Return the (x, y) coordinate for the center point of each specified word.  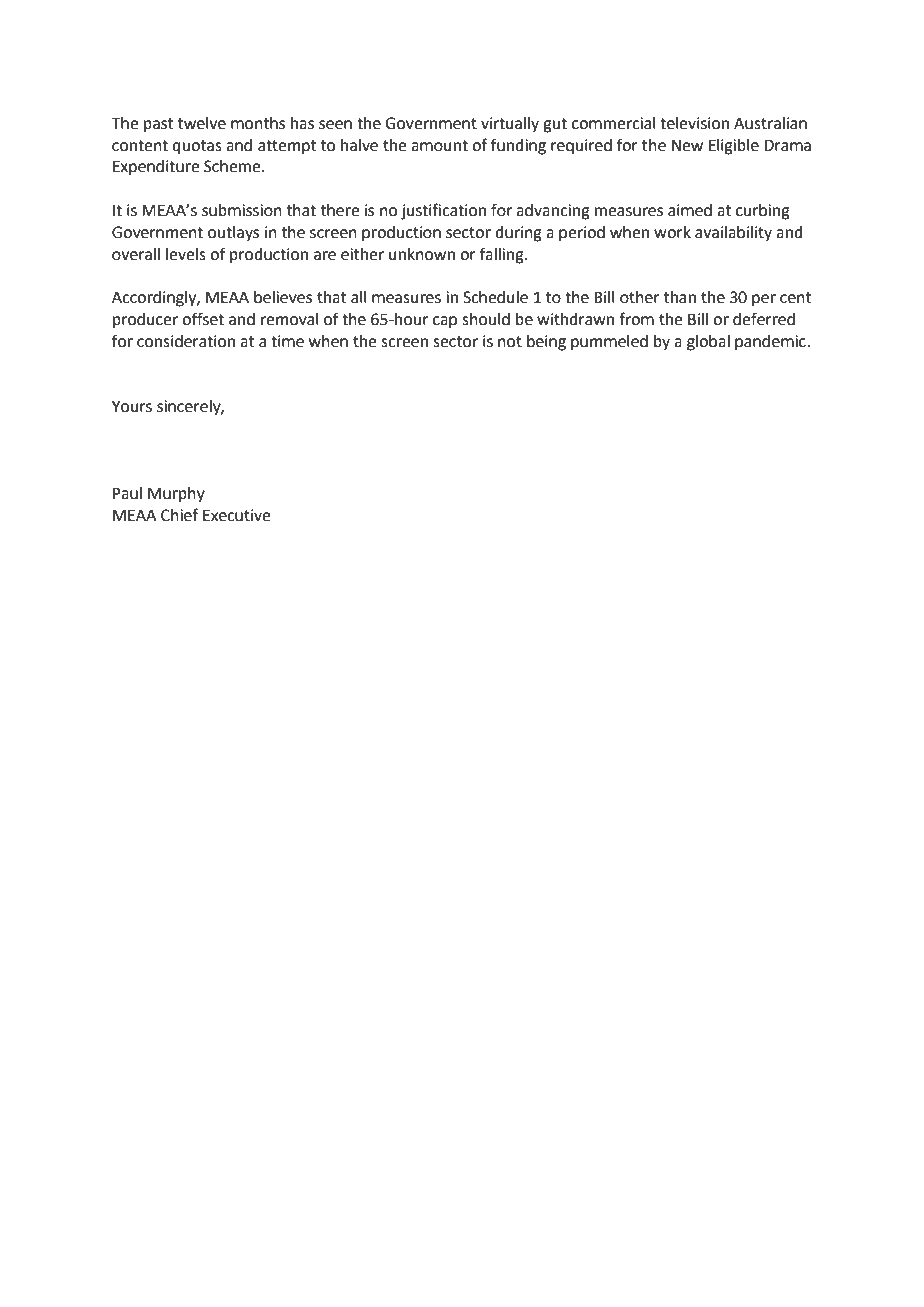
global (708, 343)
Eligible (734, 147)
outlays (233, 234)
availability (733, 234)
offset (203, 319)
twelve (202, 123)
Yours (132, 406)
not (510, 342)
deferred (764, 319)
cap (445, 322)
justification (443, 211)
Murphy (176, 495)
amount (439, 146)
